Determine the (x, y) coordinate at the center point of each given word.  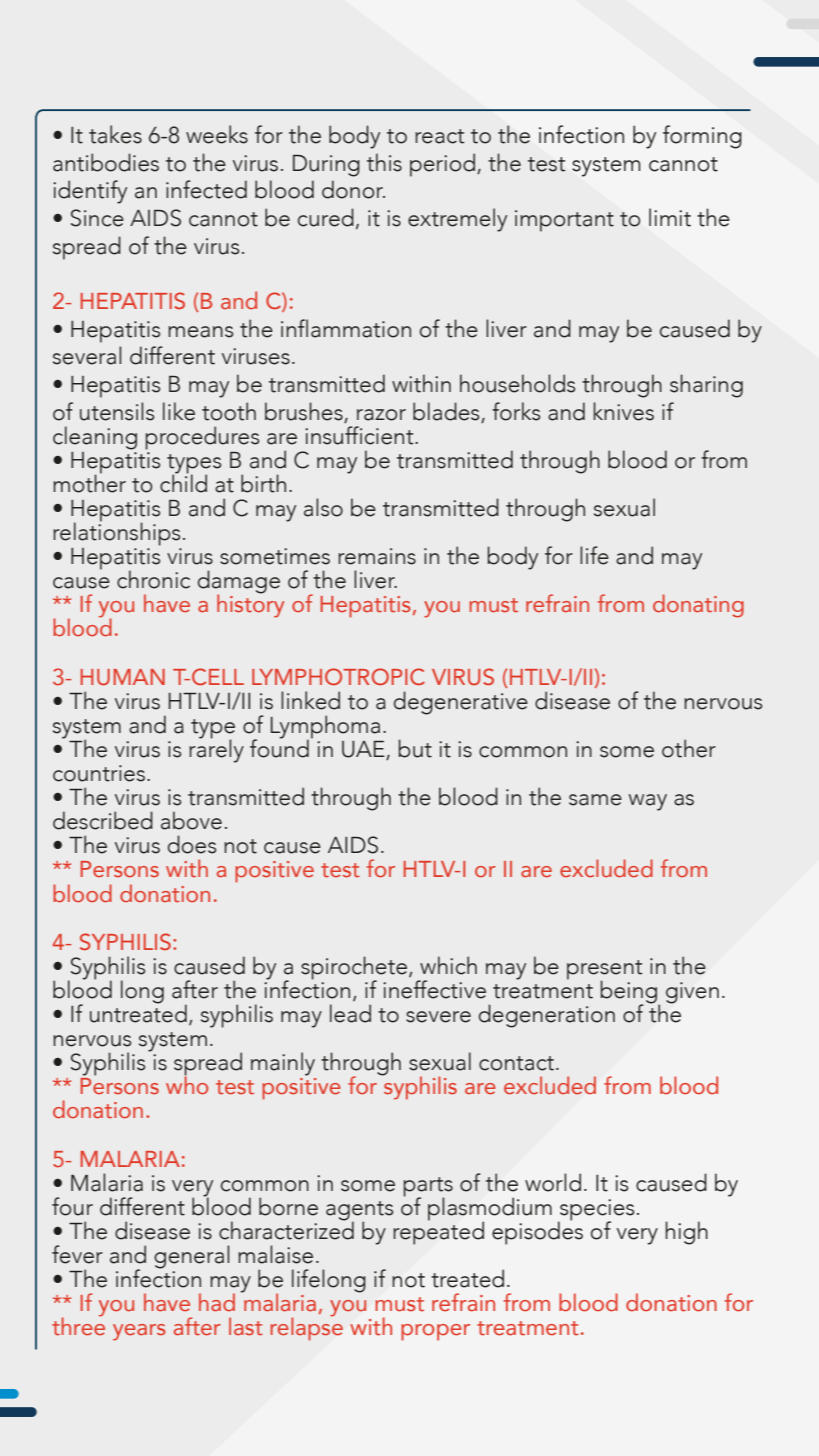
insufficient (360, 435)
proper (435, 1332)
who (187, 1084)
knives (623, 411)
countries (99, 773)
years (139, 1332)
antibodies (106, 162)
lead (350, 1013)
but (415, 748)
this (384, 162)
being (630, 993)
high (686, 1233)
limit (670, 217)
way (647, 802)
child (183, 482)
